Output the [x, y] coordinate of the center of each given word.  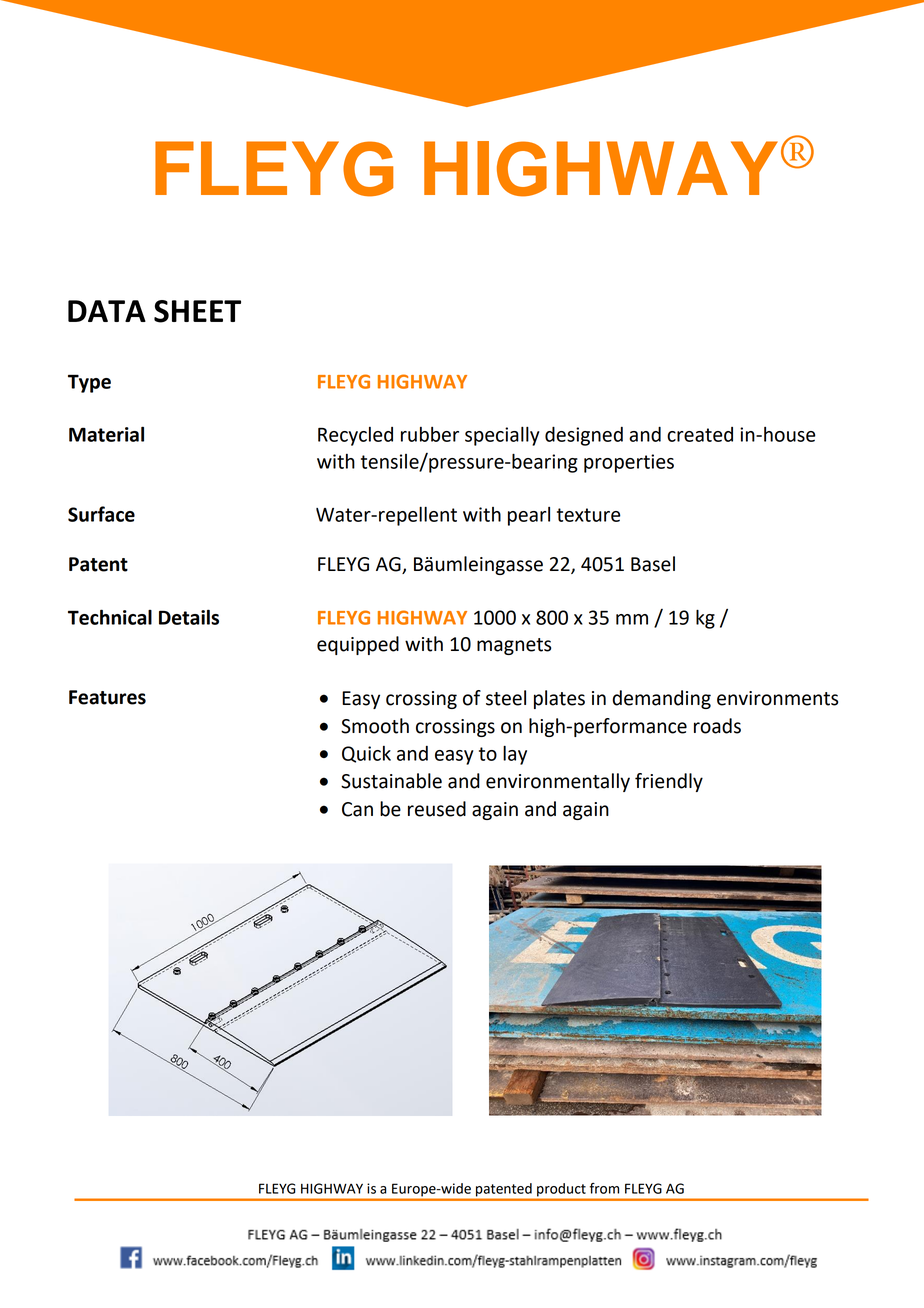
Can [357, 809]
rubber [430, 434]
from [604, 1188]
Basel [653, 564]
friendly [669, 782]
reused [437, 809]
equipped [358, 645]
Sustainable [391, 781]
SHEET [197, 311]
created [700, 434]
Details [189, 617]
